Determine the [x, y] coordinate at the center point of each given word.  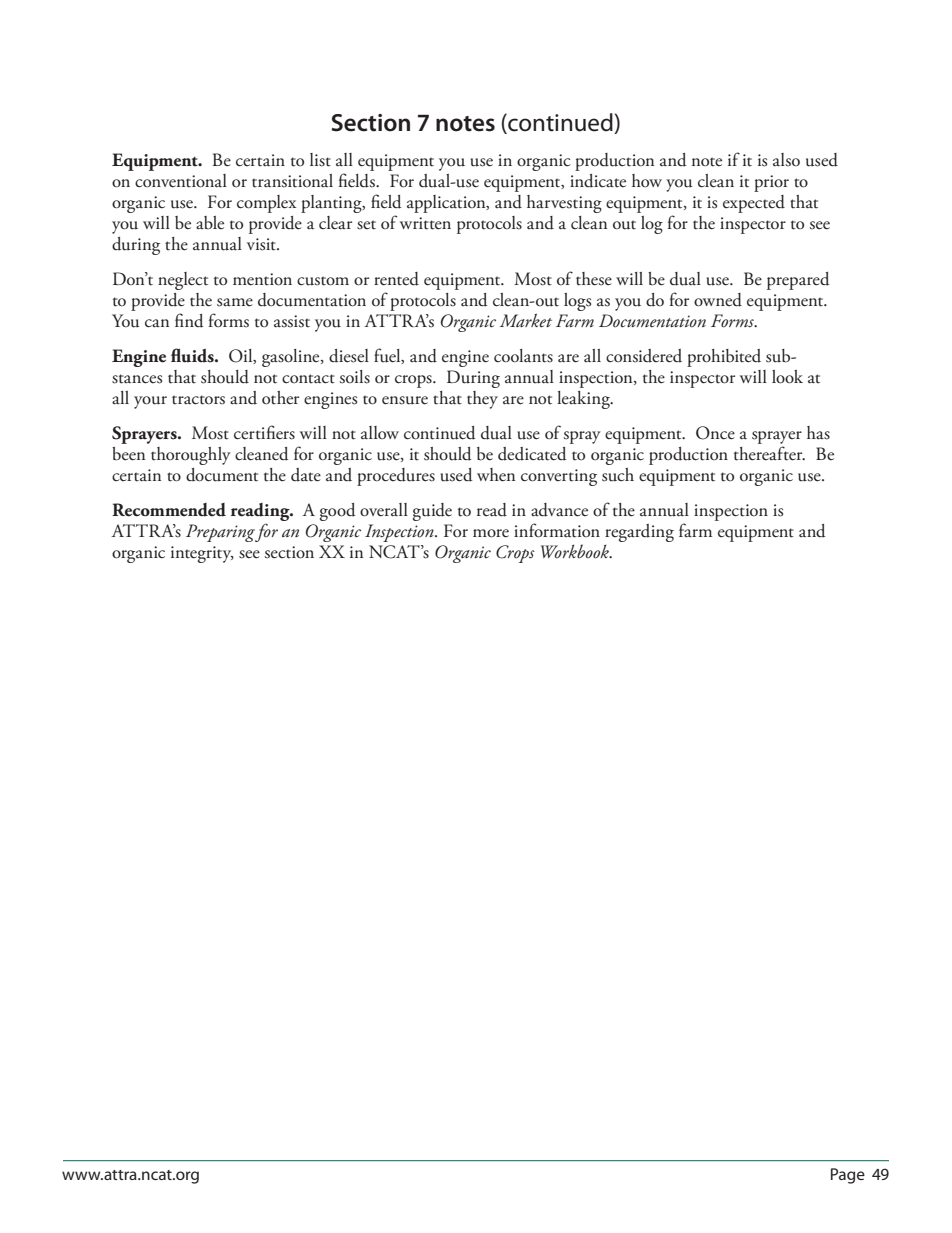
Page [848, 1176]
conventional [181, 181]
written [425, 223]
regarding [639, 533]
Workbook [576, 551]
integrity [202, 554]
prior [771, 183]
